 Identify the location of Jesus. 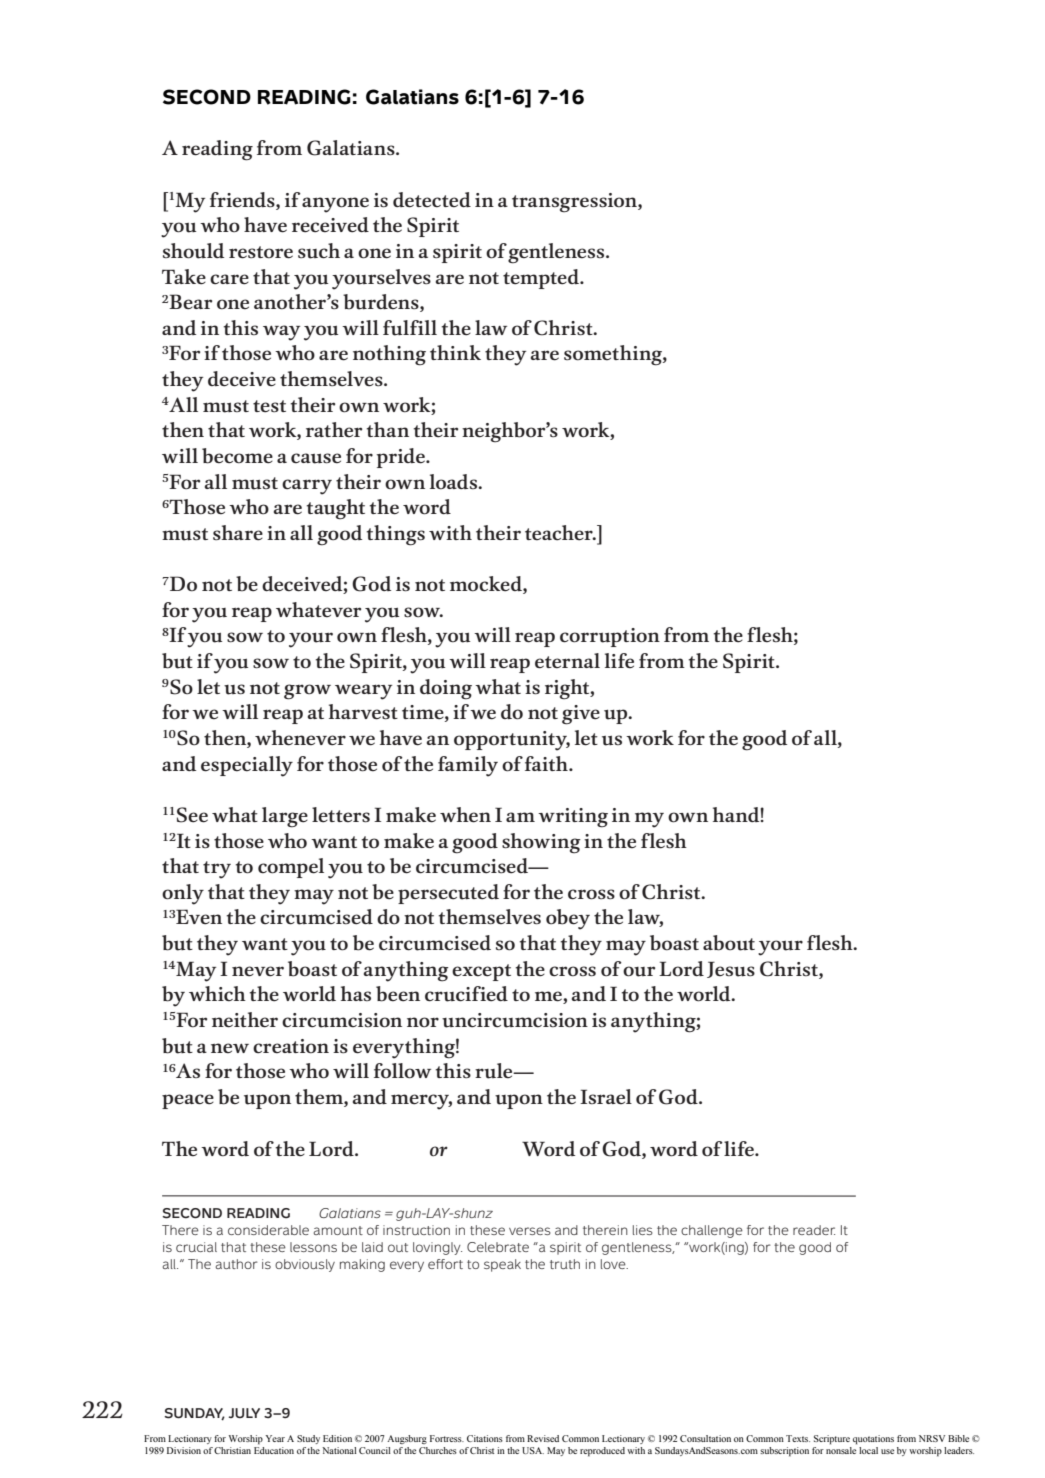
(731, 969).
